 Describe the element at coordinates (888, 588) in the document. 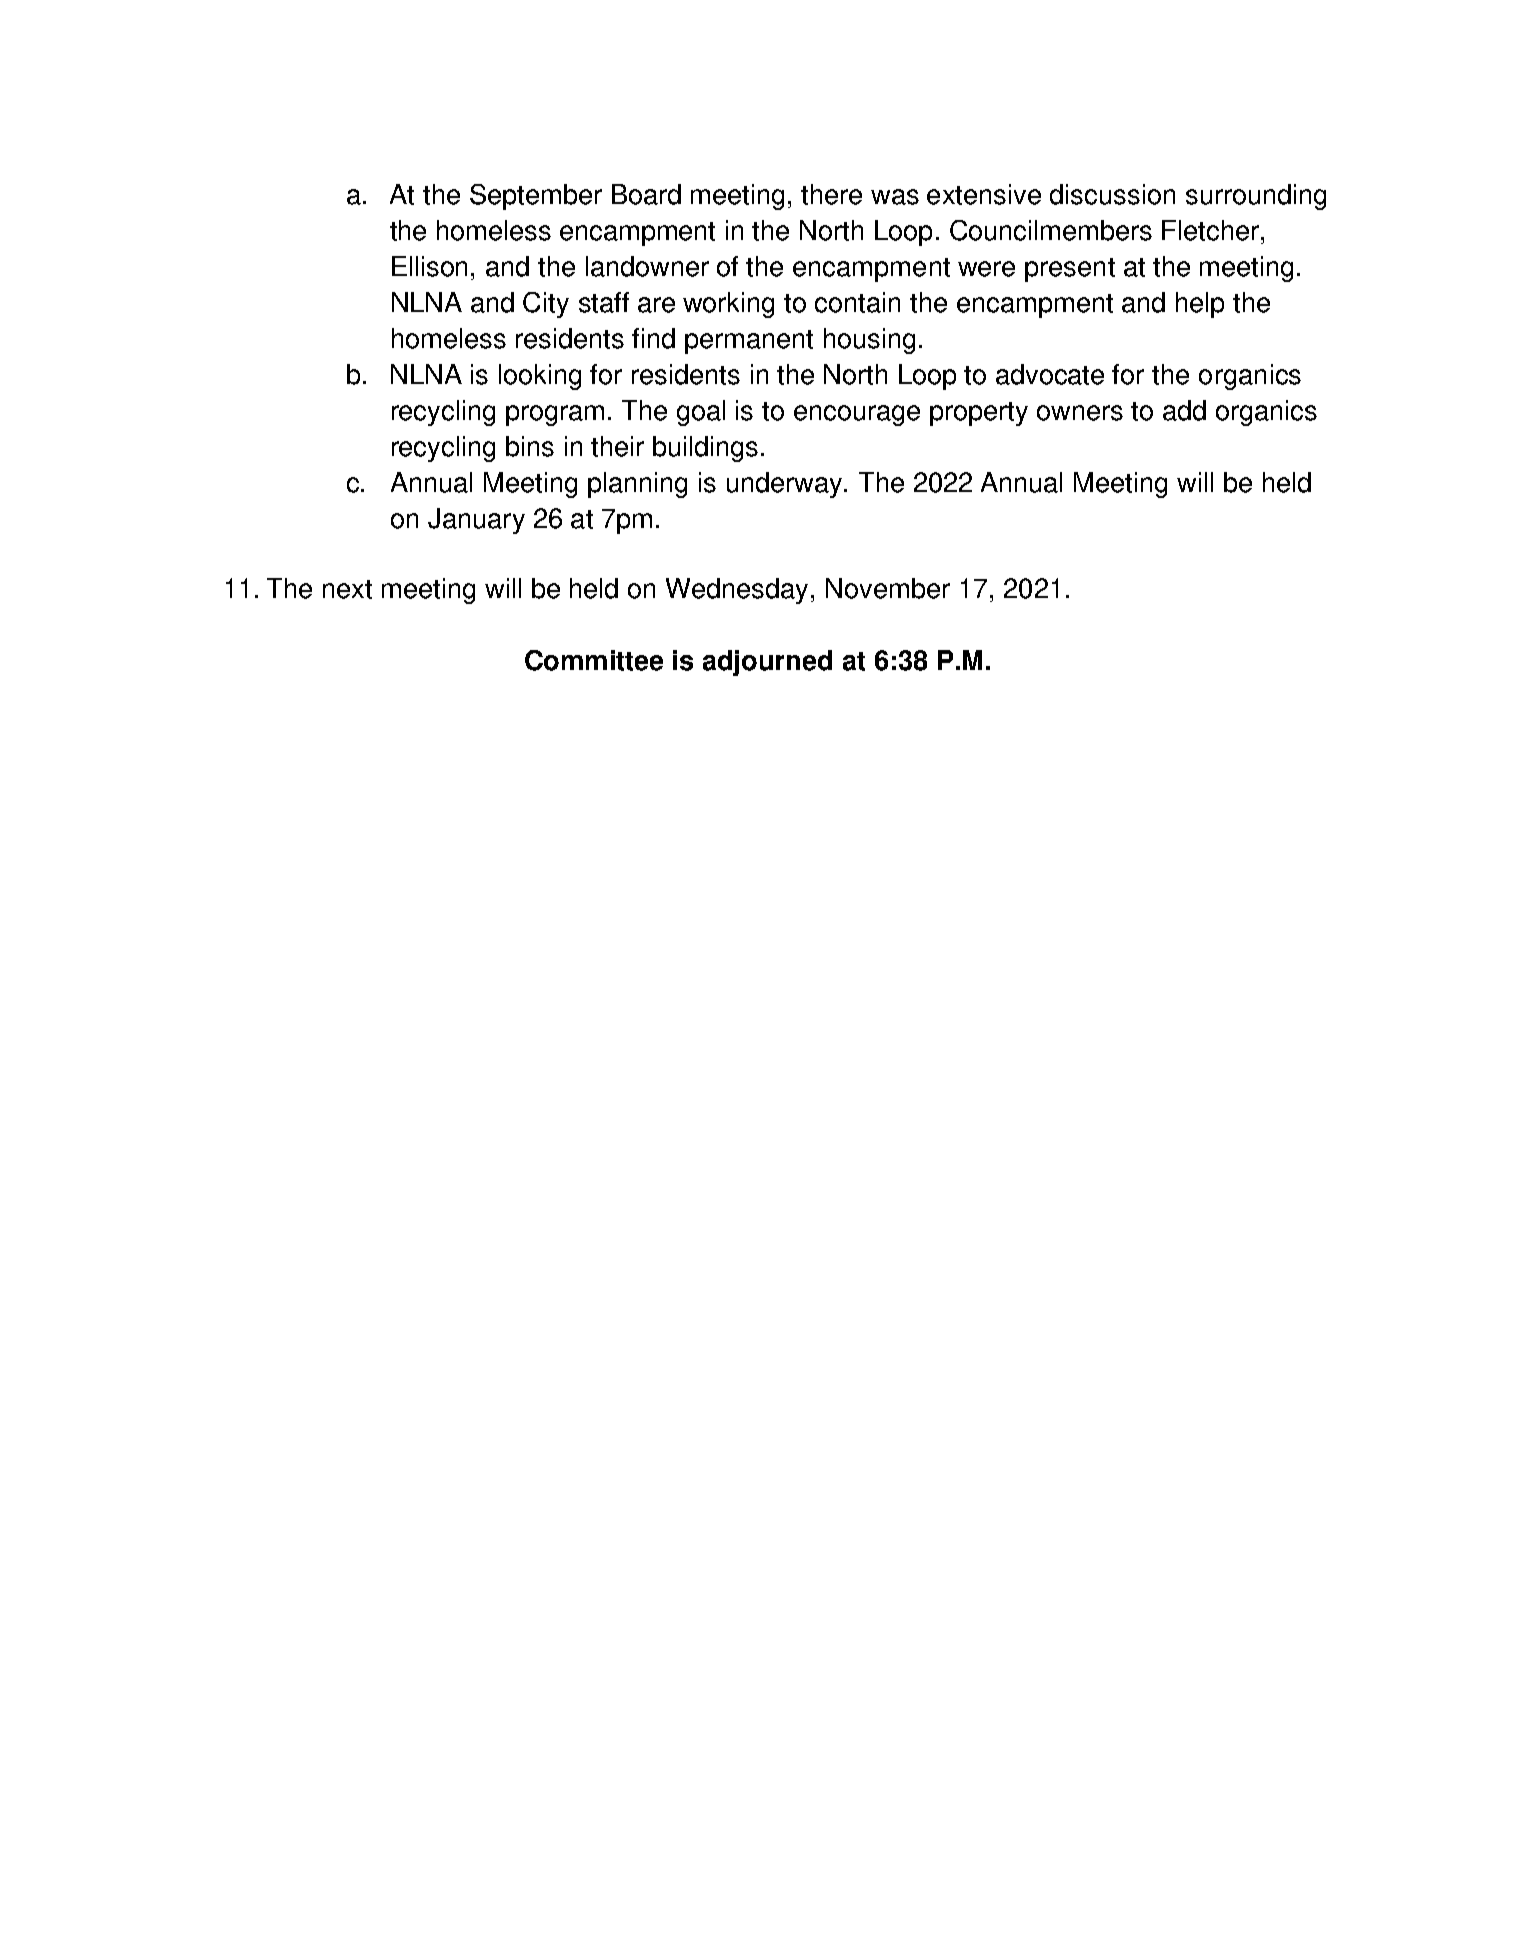

I see `November` at that location.
